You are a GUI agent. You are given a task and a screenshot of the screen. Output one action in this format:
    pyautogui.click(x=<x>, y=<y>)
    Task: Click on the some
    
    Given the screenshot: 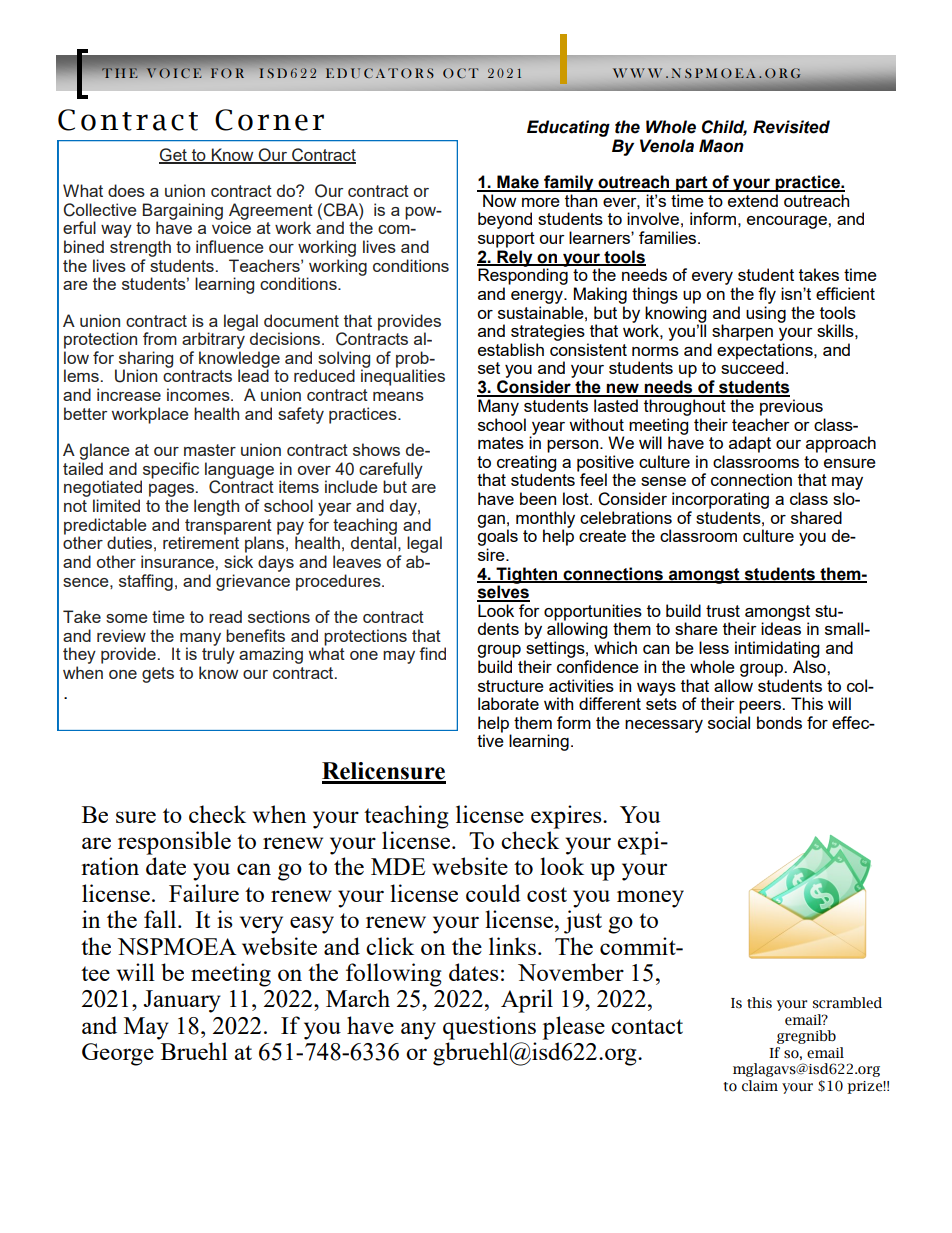 What is the action you would take?
    pyautogui.click(x=126, y=618)
